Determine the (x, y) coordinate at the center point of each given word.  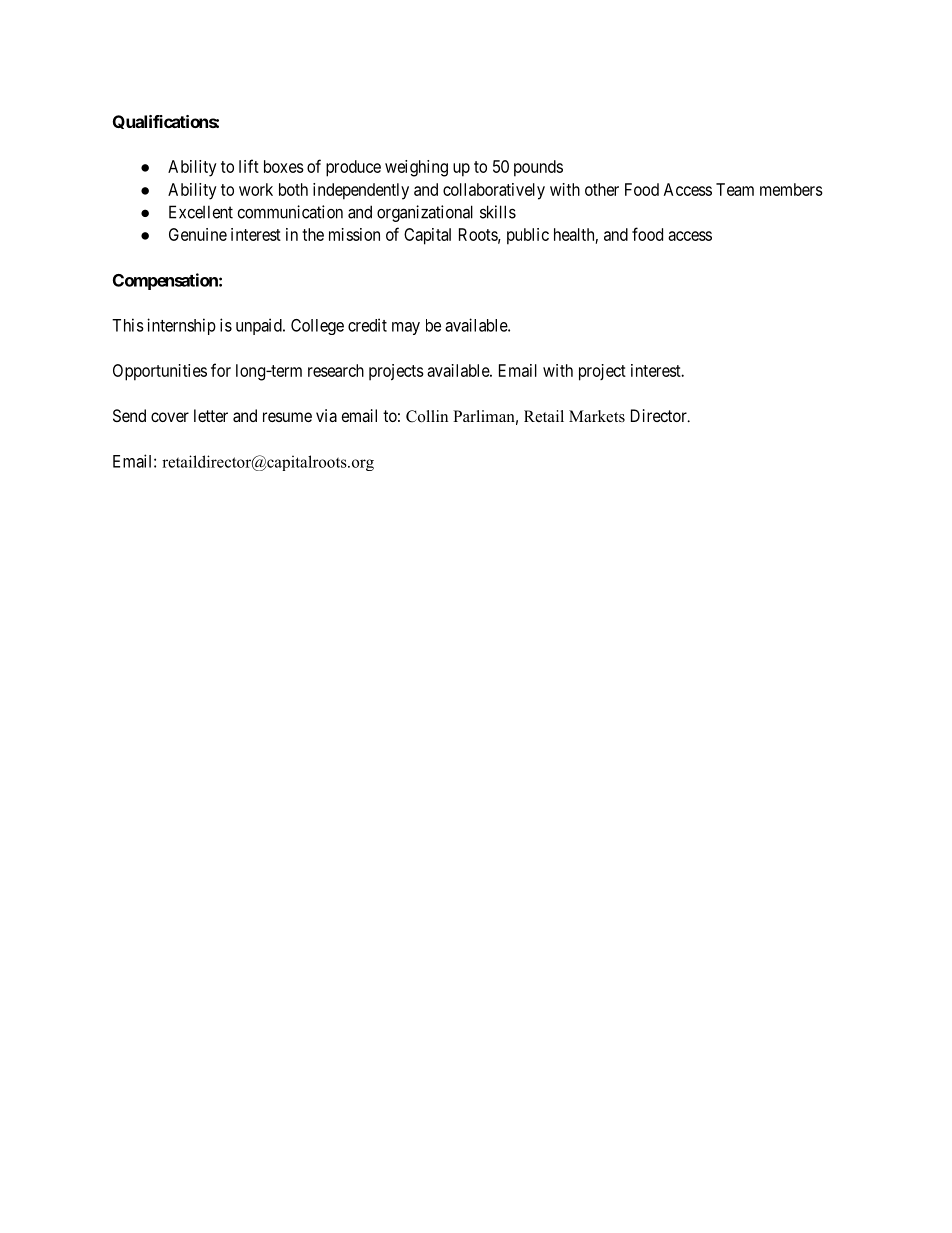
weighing (416, 168)
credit (367, 325)
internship (181, 326)
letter (211, 415)
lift (249, 166)
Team (735, 189)
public (528, 236)
